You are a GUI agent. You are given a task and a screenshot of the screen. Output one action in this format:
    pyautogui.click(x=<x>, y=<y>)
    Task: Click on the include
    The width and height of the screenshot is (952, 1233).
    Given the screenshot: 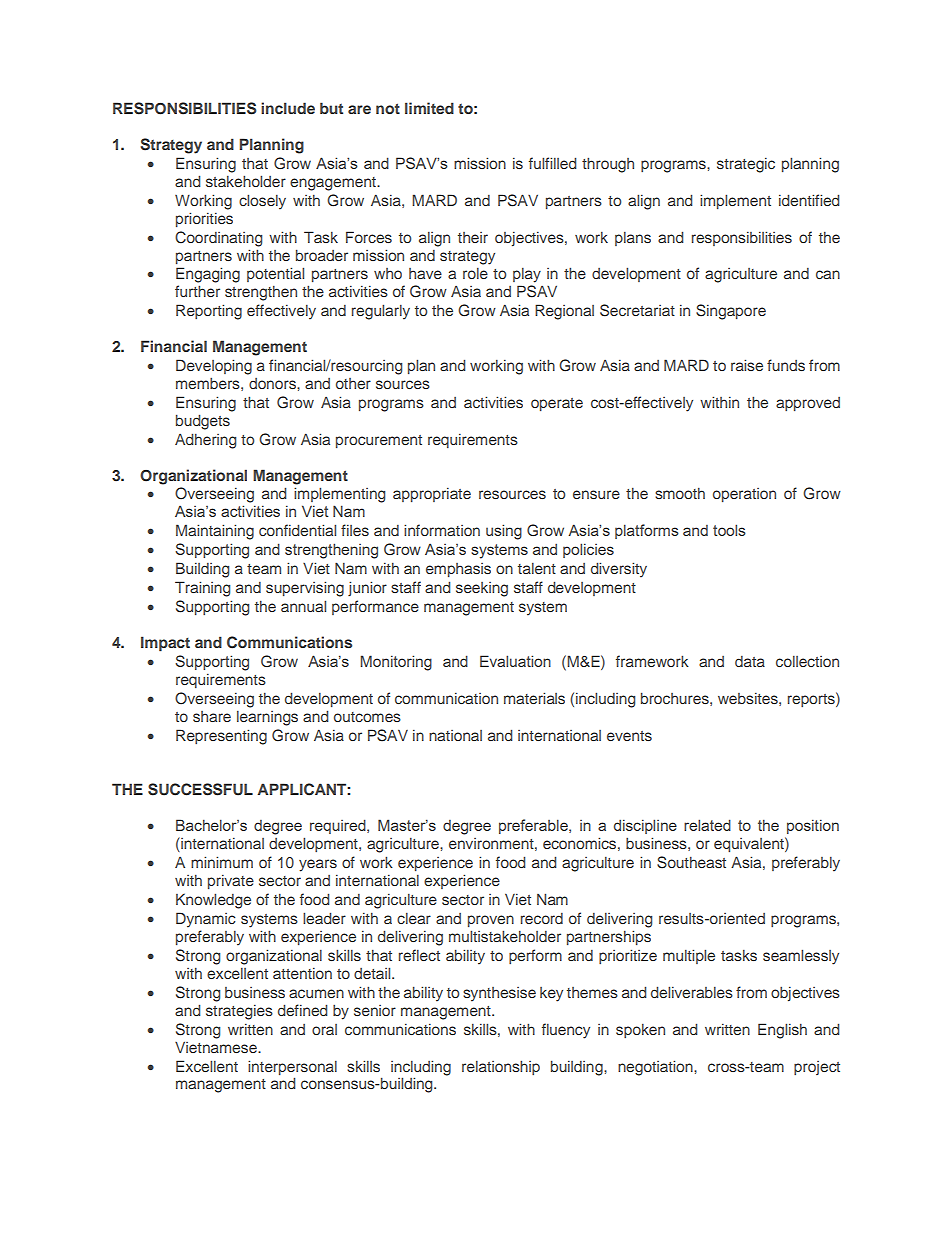 What is the action you would take?
    pyautogui.click(x=288, y=108)
